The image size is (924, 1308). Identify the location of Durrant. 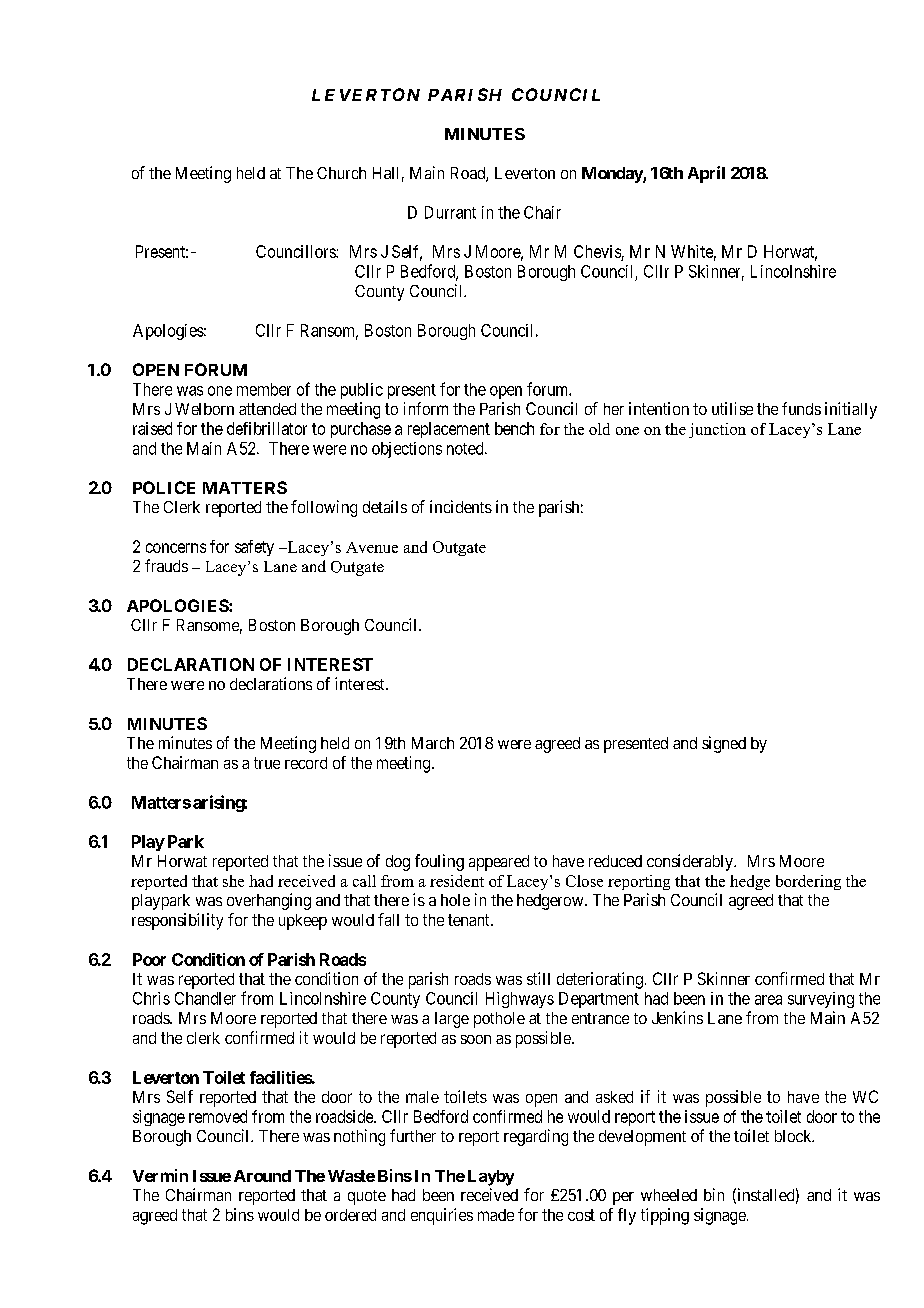
(450, 212).
